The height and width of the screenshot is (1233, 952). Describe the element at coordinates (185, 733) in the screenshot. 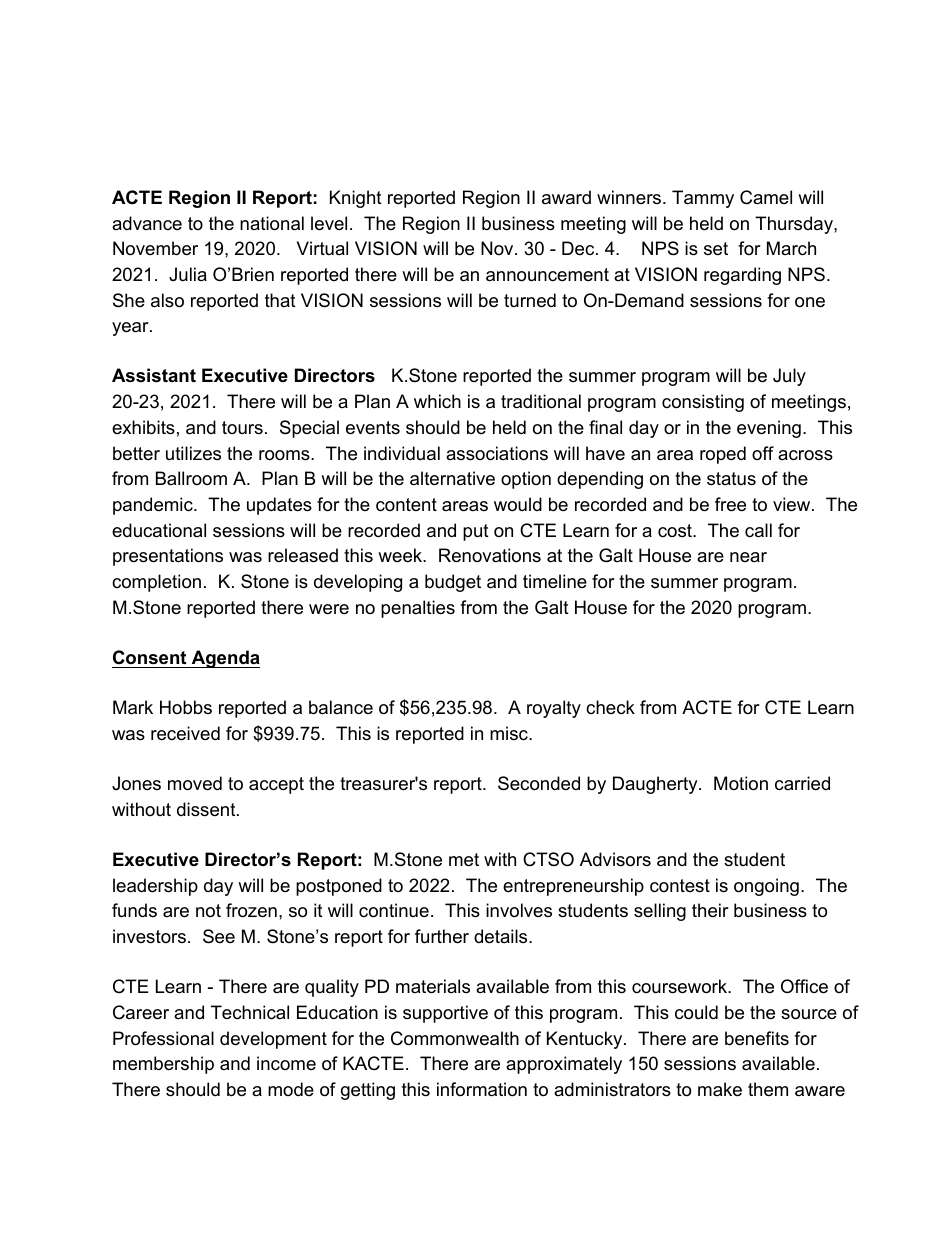

I see `received` at that location.
